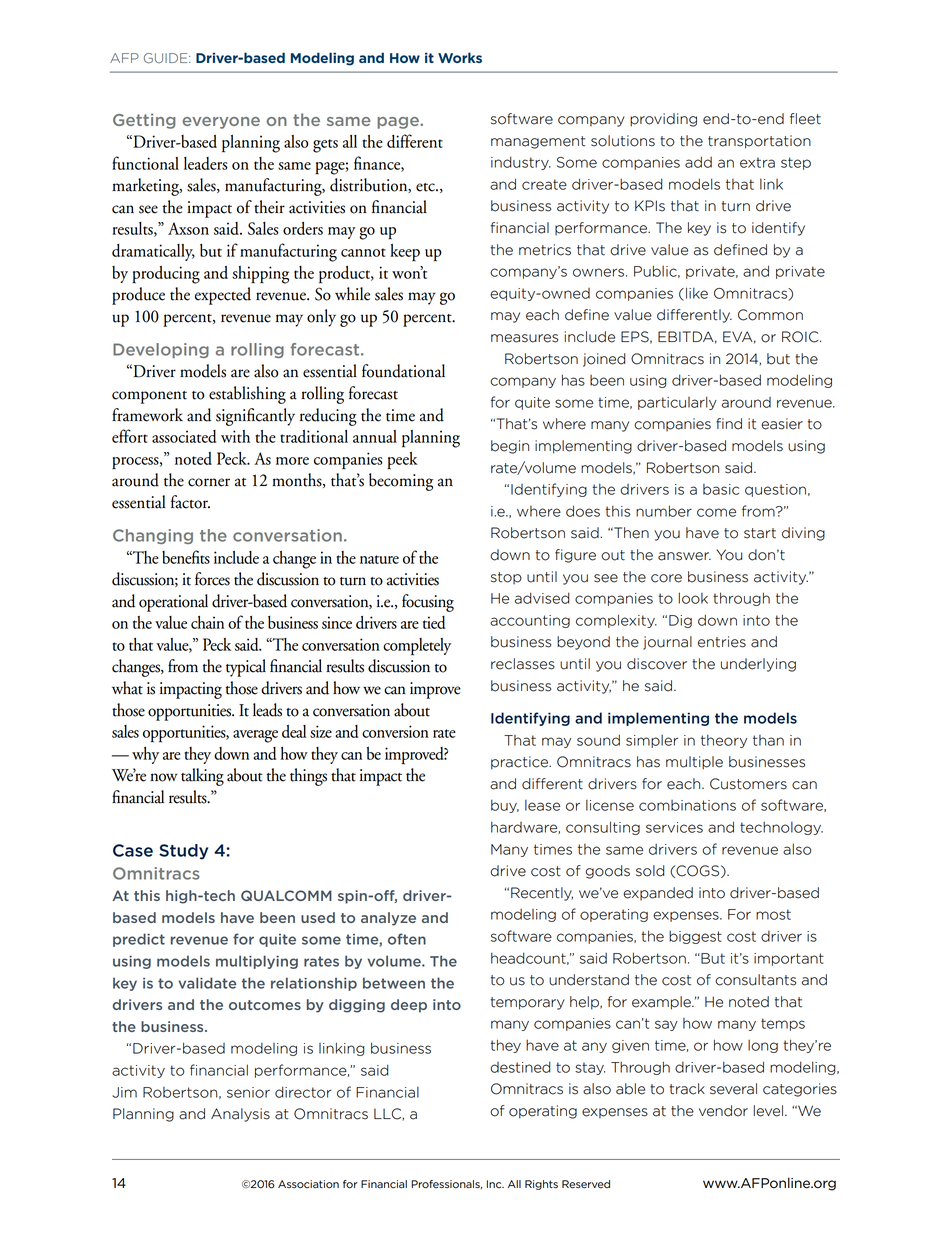  Describe the element at coordinates (221, 123) in the screenshot. I see `everyone` at that location.
